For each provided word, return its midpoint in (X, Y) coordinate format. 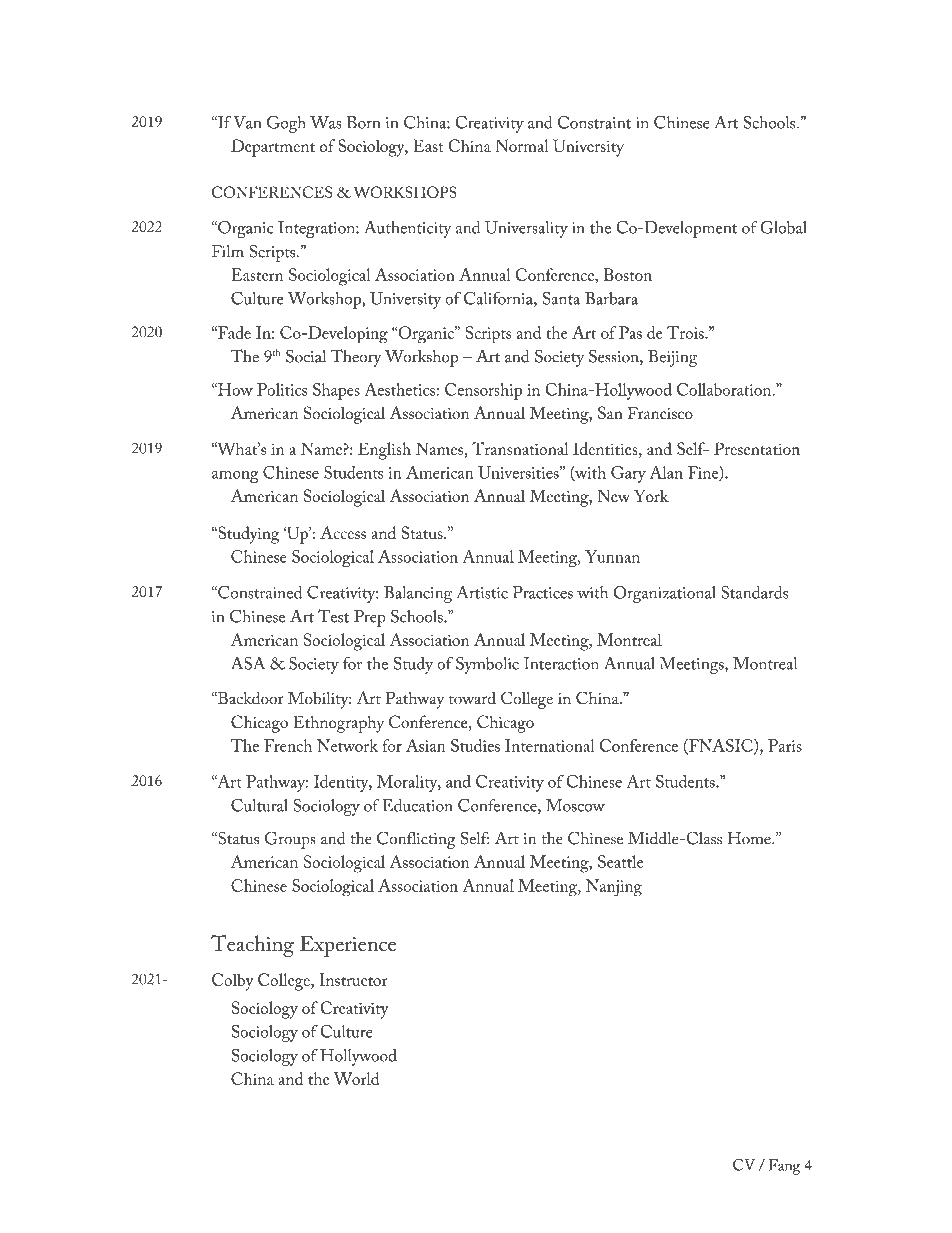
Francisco (660, 413)
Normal (522, 145)
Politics (282, 389)
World (356, 1078)
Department (273, 148)
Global (783, 227)
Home (750, 838)
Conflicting (416, 840)
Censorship (483, 391)
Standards (754, 592)
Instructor (353, 979)
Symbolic (487, 665)
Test (333, 616)
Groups (290, 840)
